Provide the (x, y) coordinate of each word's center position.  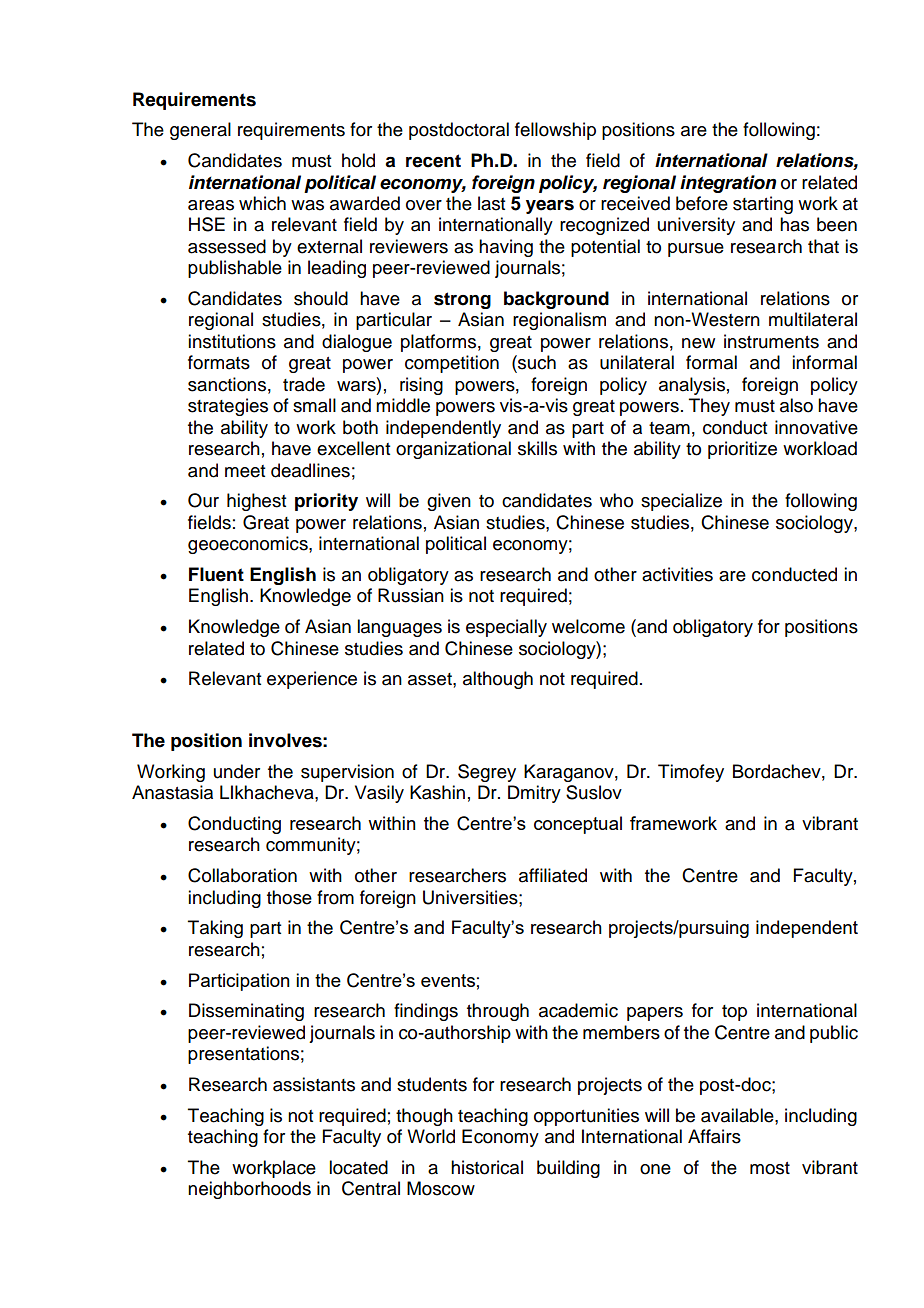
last (491, 203)
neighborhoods (249, 1190)
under (237, 771)
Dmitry (534, 794)
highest (256, 502)
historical (487, 1167)
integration (728, 184)
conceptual (578, 825)
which (262, 203)
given (449, 502)
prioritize (742, 450)
